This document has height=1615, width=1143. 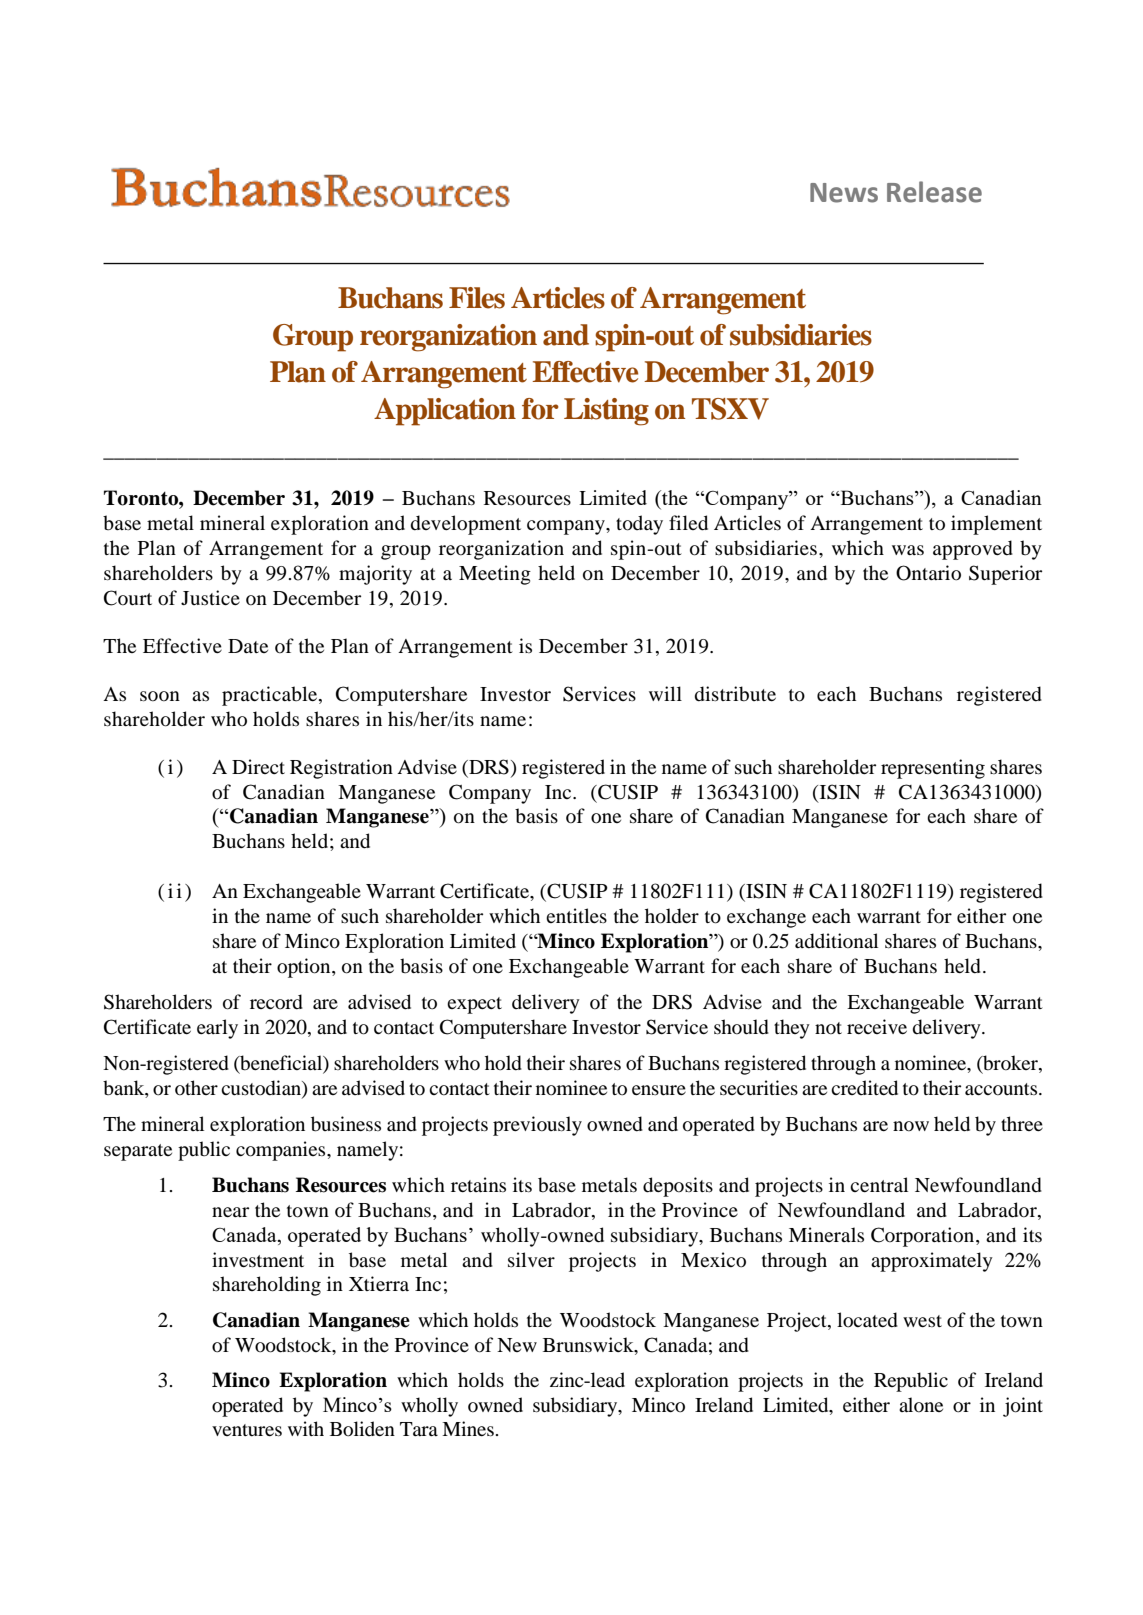 What do you see at coordinates (576, 915) in the document?
I see `entitles` at bounding box center [576, 915].
